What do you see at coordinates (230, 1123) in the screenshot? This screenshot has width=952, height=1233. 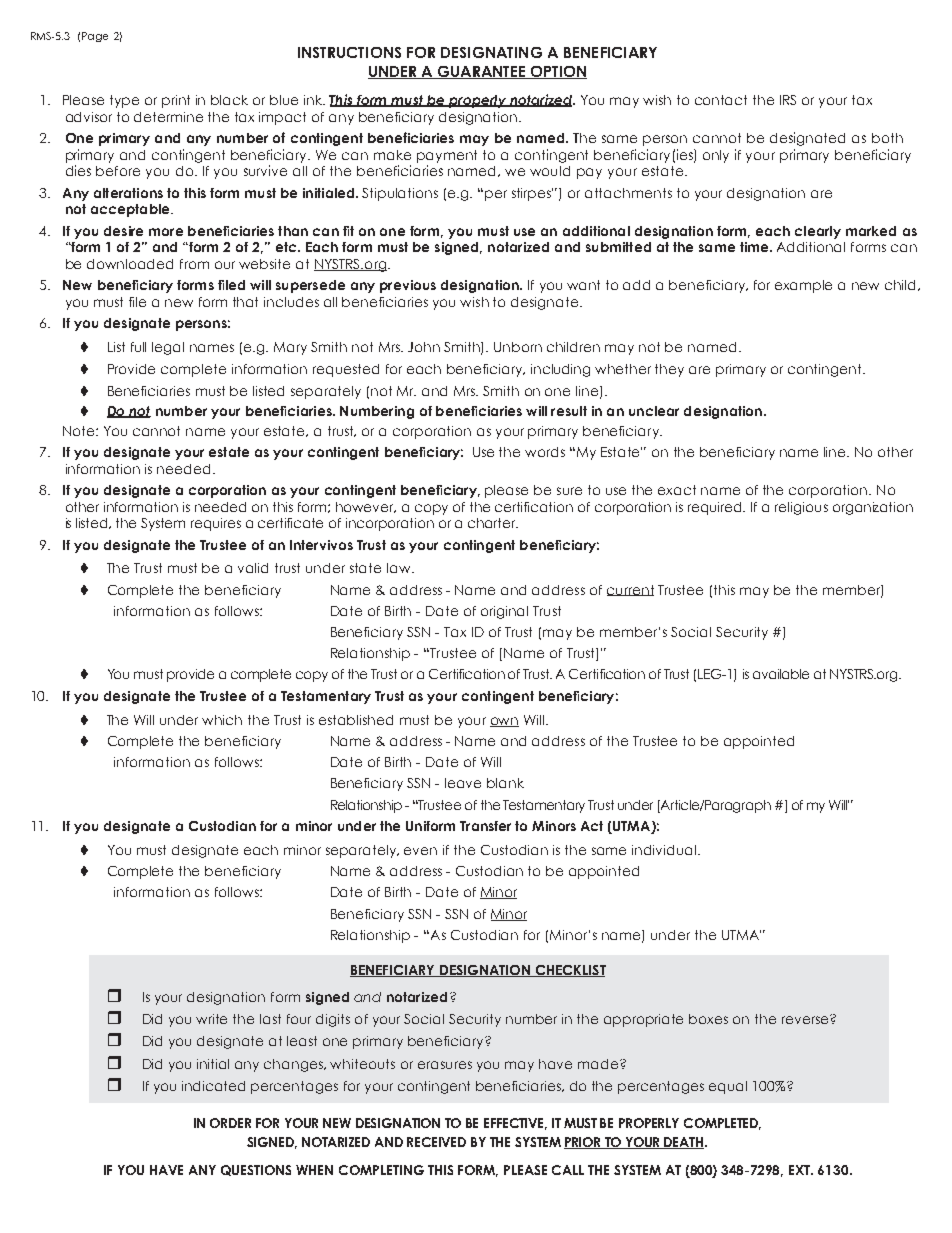 I see `ORDER` at bounding box center [230, 1123].
